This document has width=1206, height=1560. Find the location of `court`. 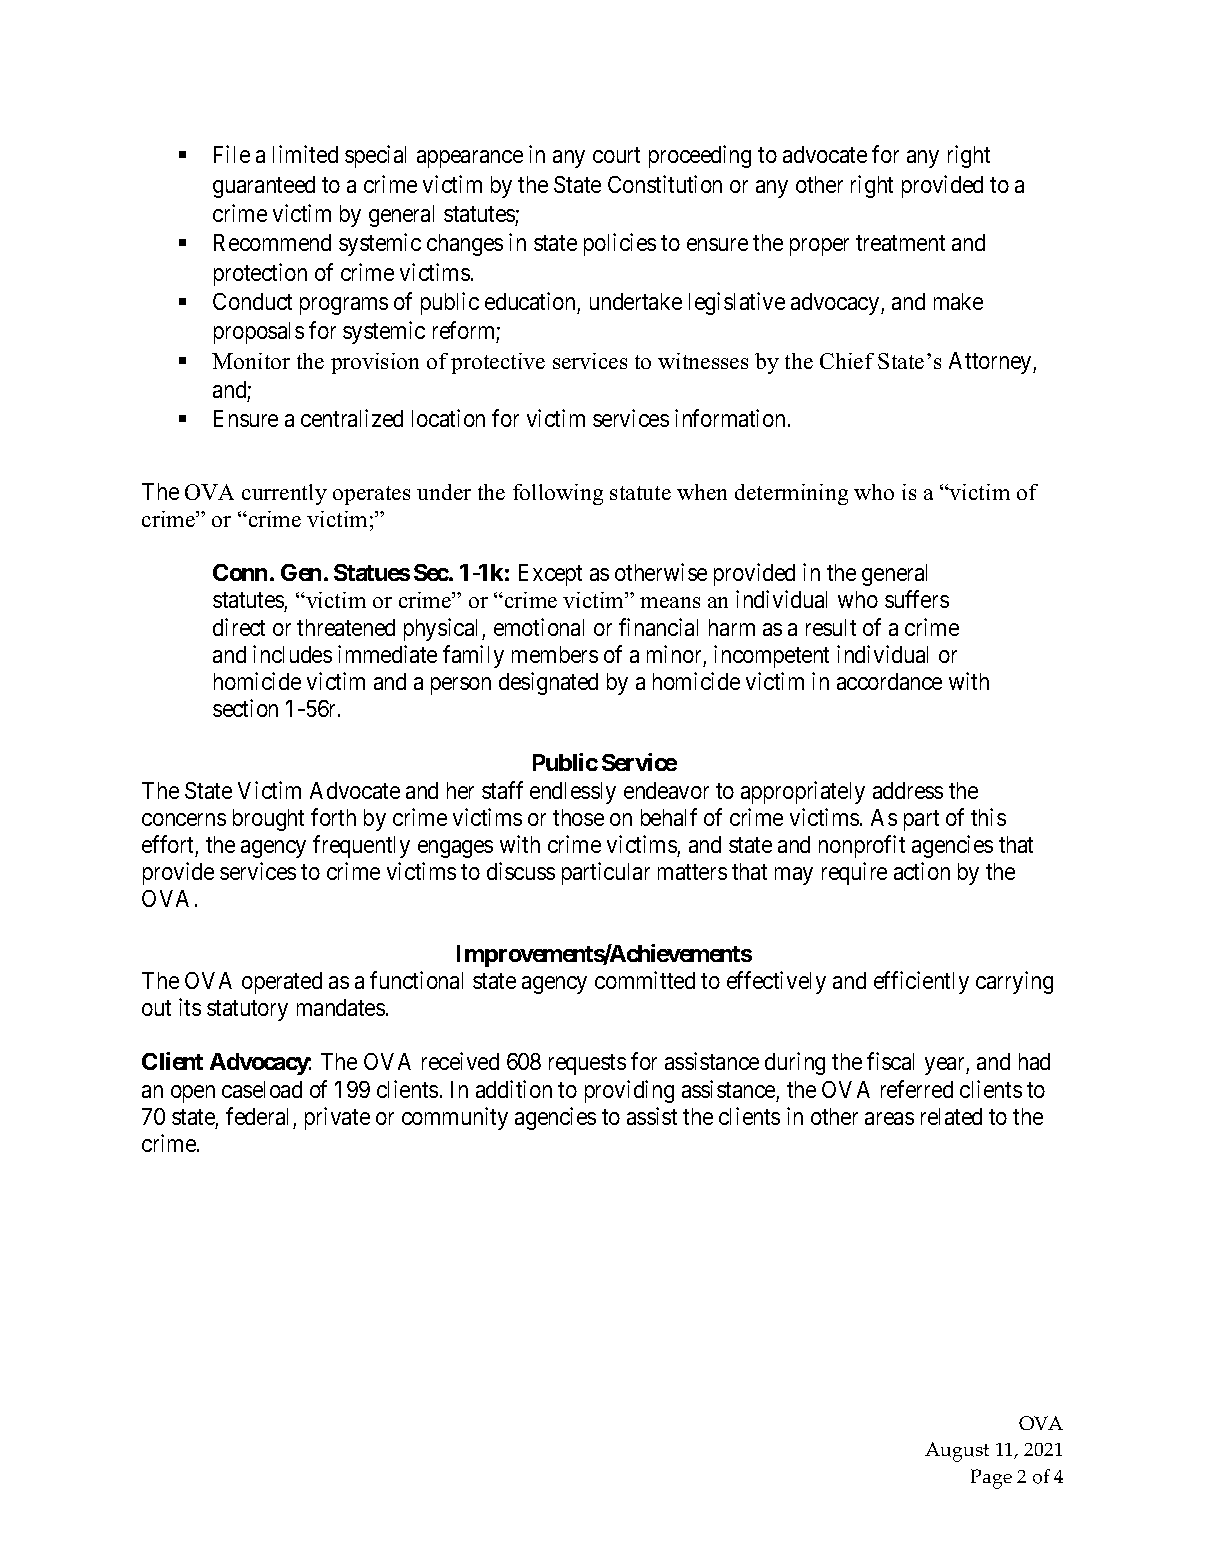

court is located at coordinates (616, 155).
